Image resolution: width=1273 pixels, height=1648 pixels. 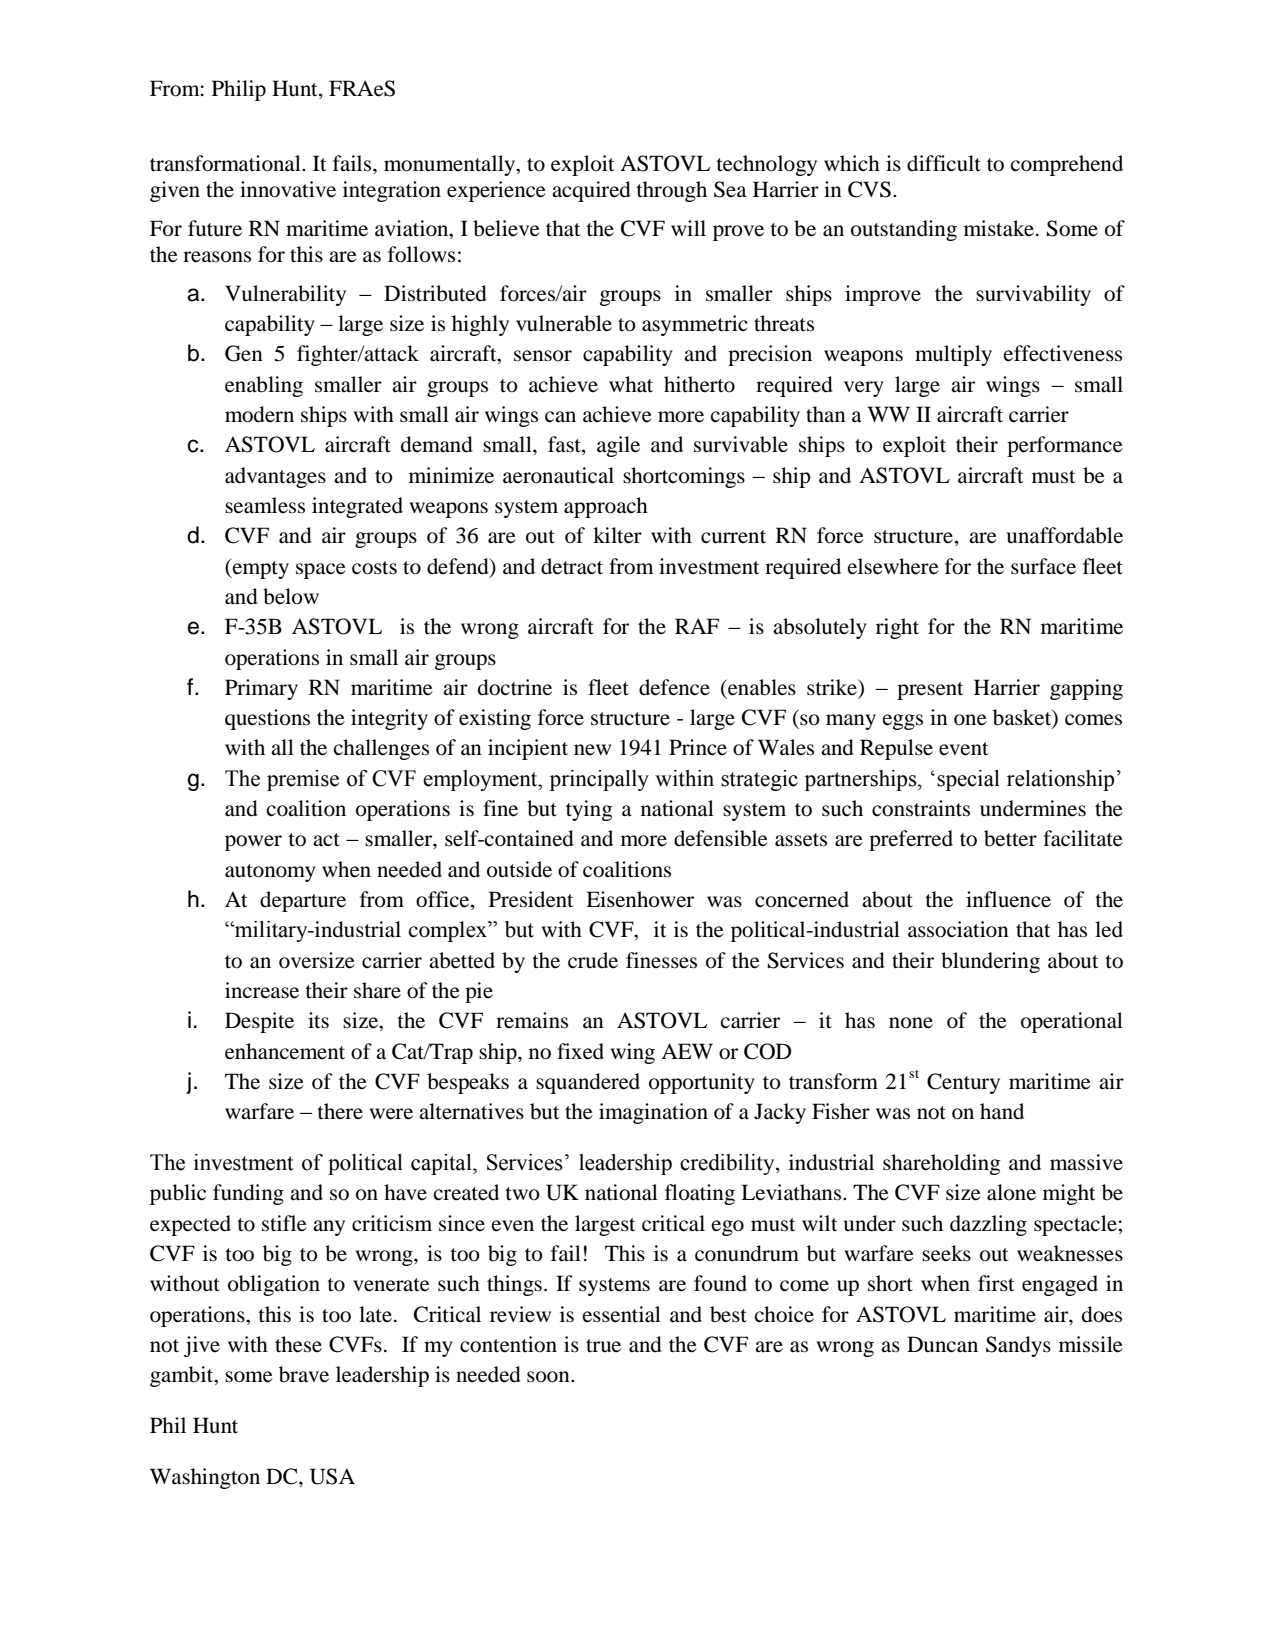 What do you see at coordinates (291, 596) in the screenshot?
I see `below` at bounding box center [291, 596].
